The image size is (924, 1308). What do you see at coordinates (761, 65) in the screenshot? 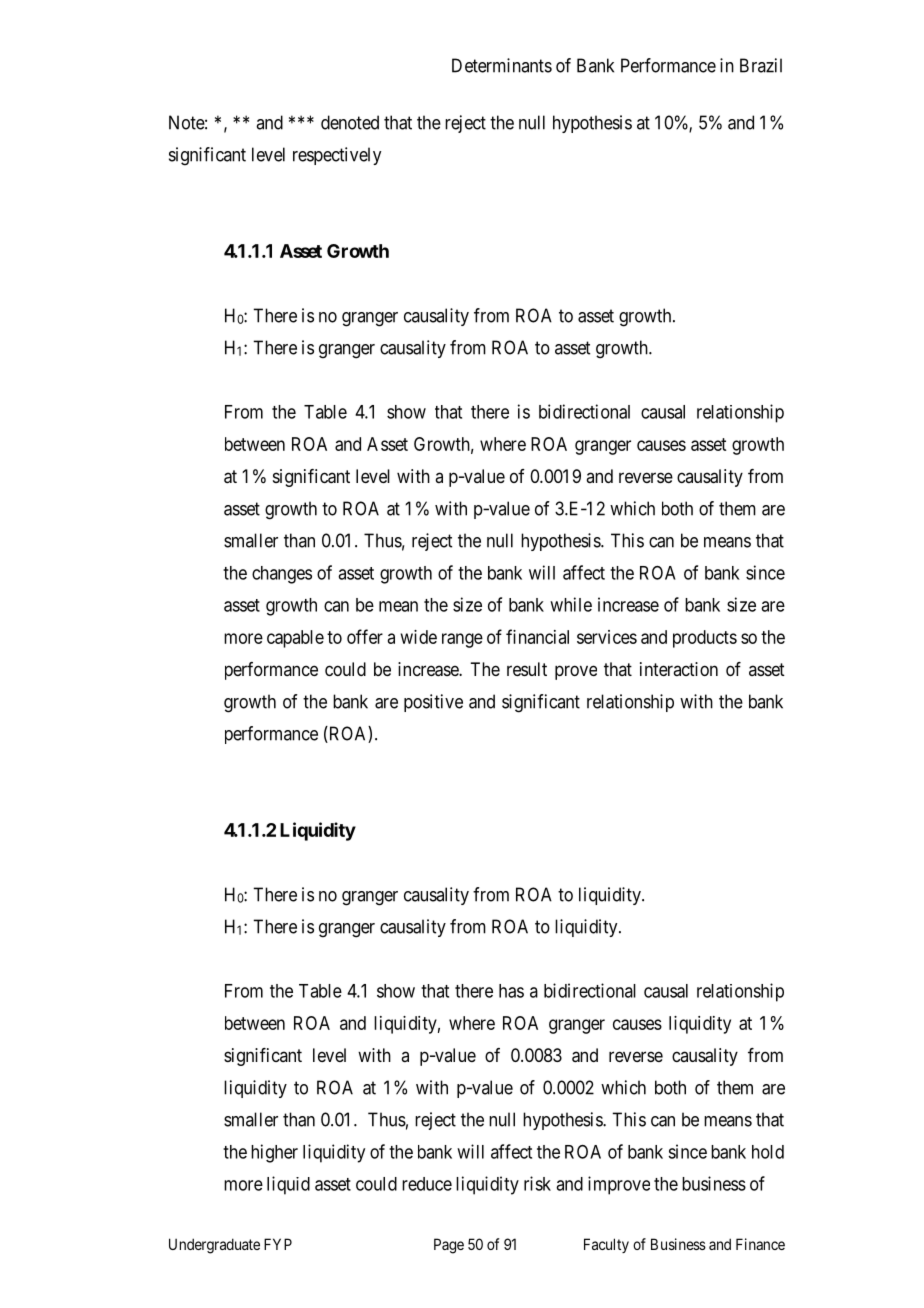
I see `Brazil` at bounding box center [761, 65].
